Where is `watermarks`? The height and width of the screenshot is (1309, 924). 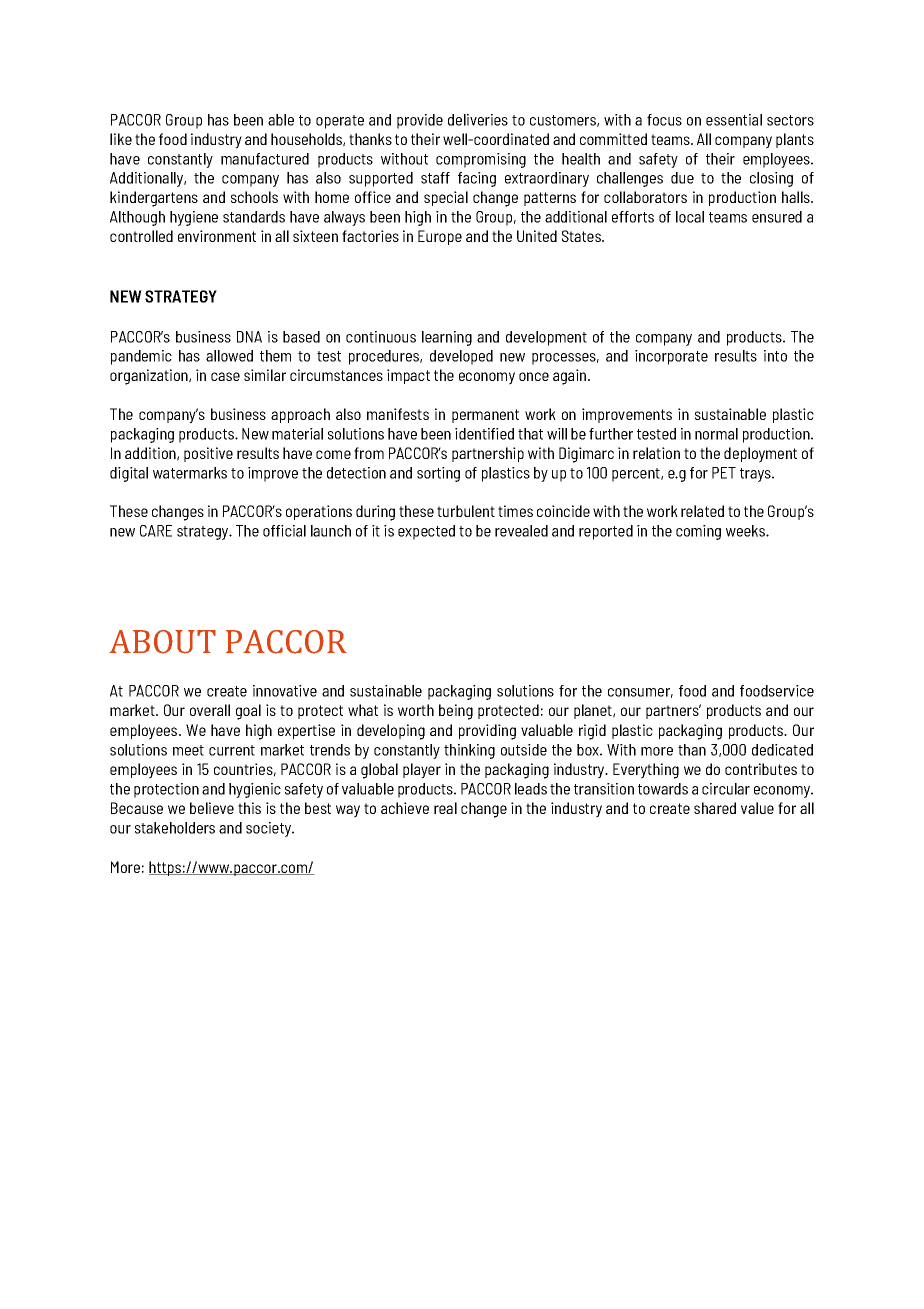
watermarks is located at coordinates (190, 473).
